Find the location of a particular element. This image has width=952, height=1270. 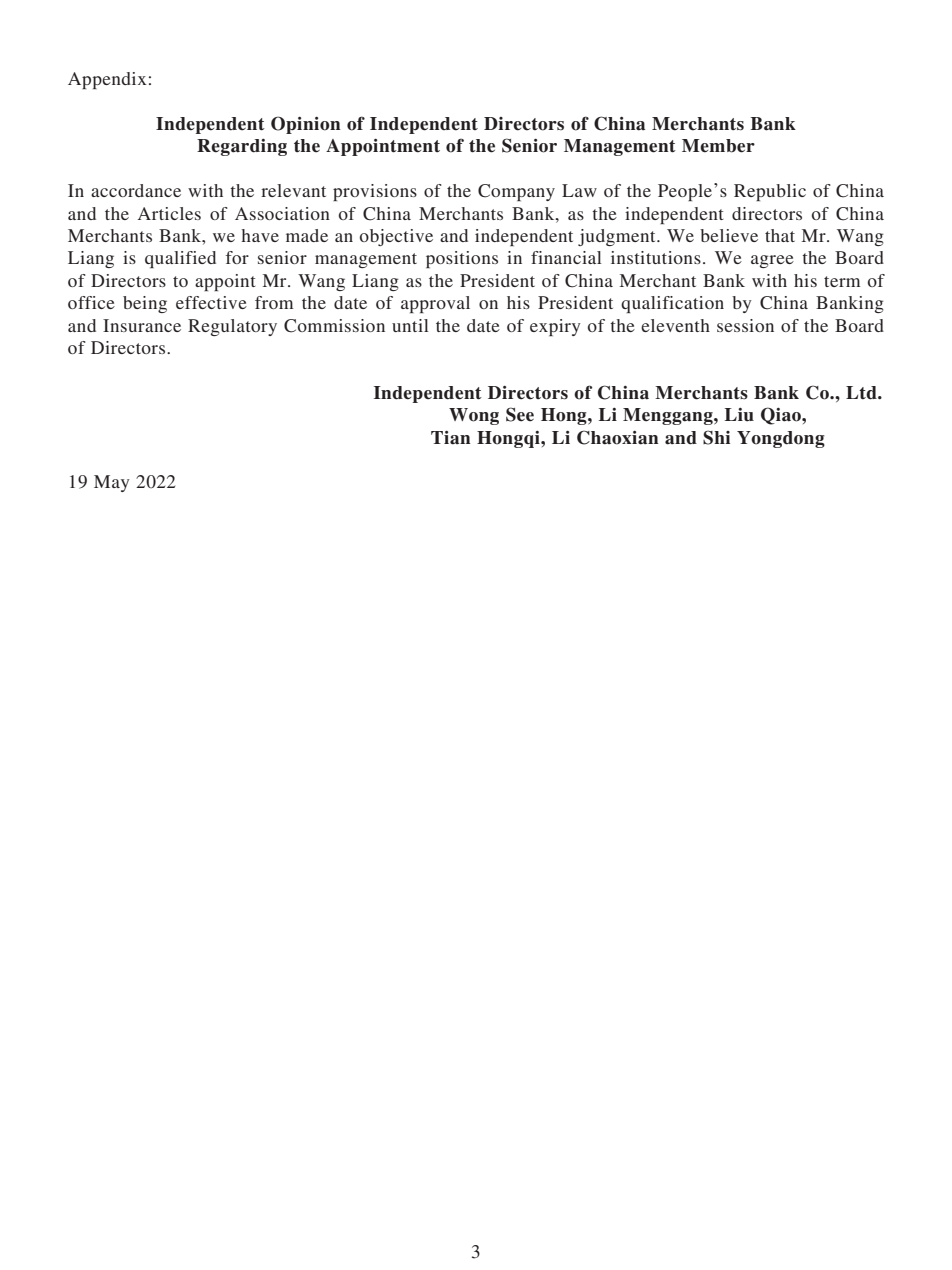

Wong is located at coordinates (474, 416).
